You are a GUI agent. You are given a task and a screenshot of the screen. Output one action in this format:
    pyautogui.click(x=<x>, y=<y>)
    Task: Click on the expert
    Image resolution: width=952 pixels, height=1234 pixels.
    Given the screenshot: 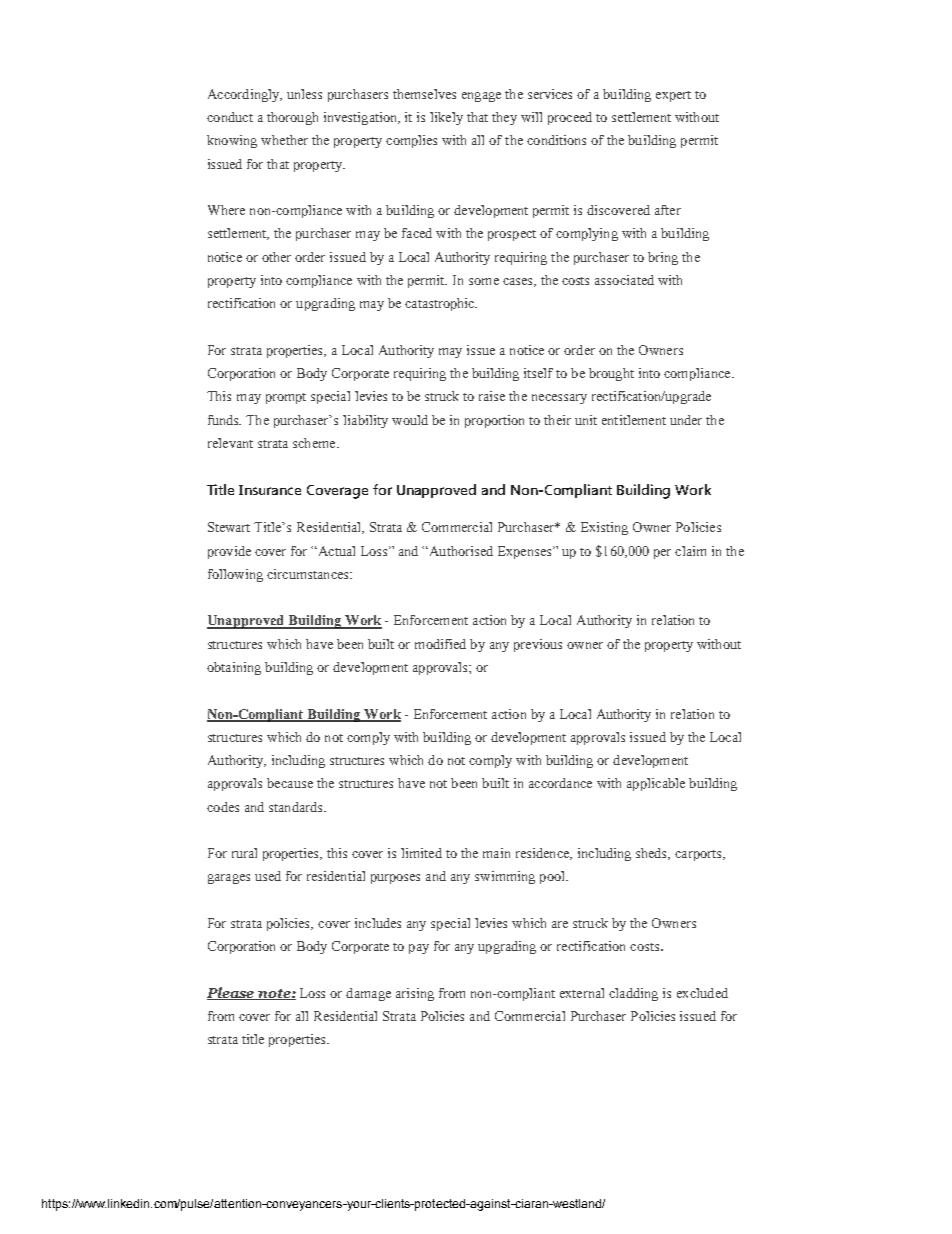 What is the action you would take?
    pyautogui.click(x=673, y=96)
